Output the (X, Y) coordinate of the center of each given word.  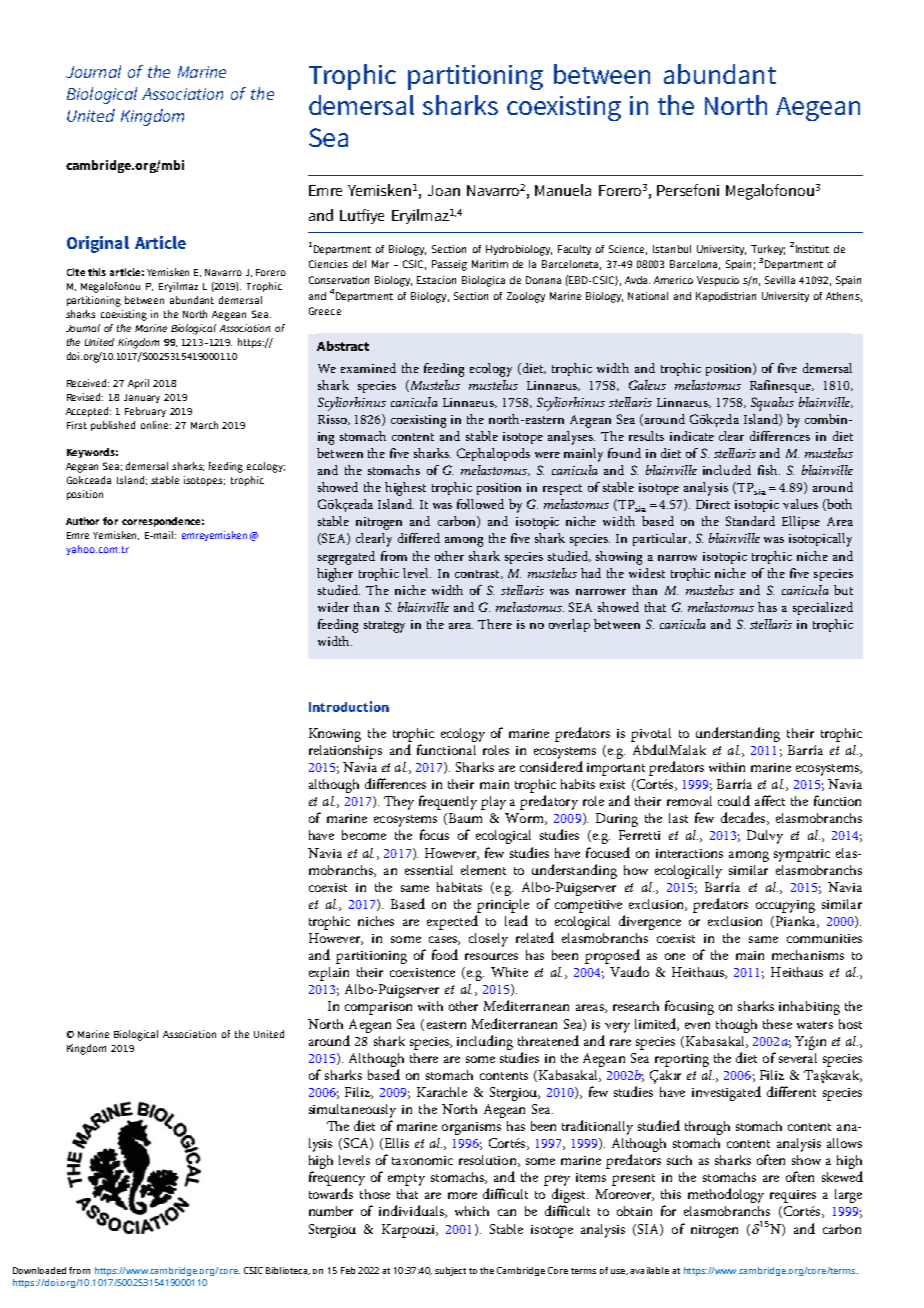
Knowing (335, 735)
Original (98, 244)
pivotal (651, 735)
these (777, 1024)
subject (450, 1271)
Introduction (349, 706)
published (113, 426)
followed (480, 504)
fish (769, 470)
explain (329, 974)
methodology (726, 1195)
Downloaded (39, 1270)
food (445, 954)
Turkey (768, 250)
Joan (444, 190)
